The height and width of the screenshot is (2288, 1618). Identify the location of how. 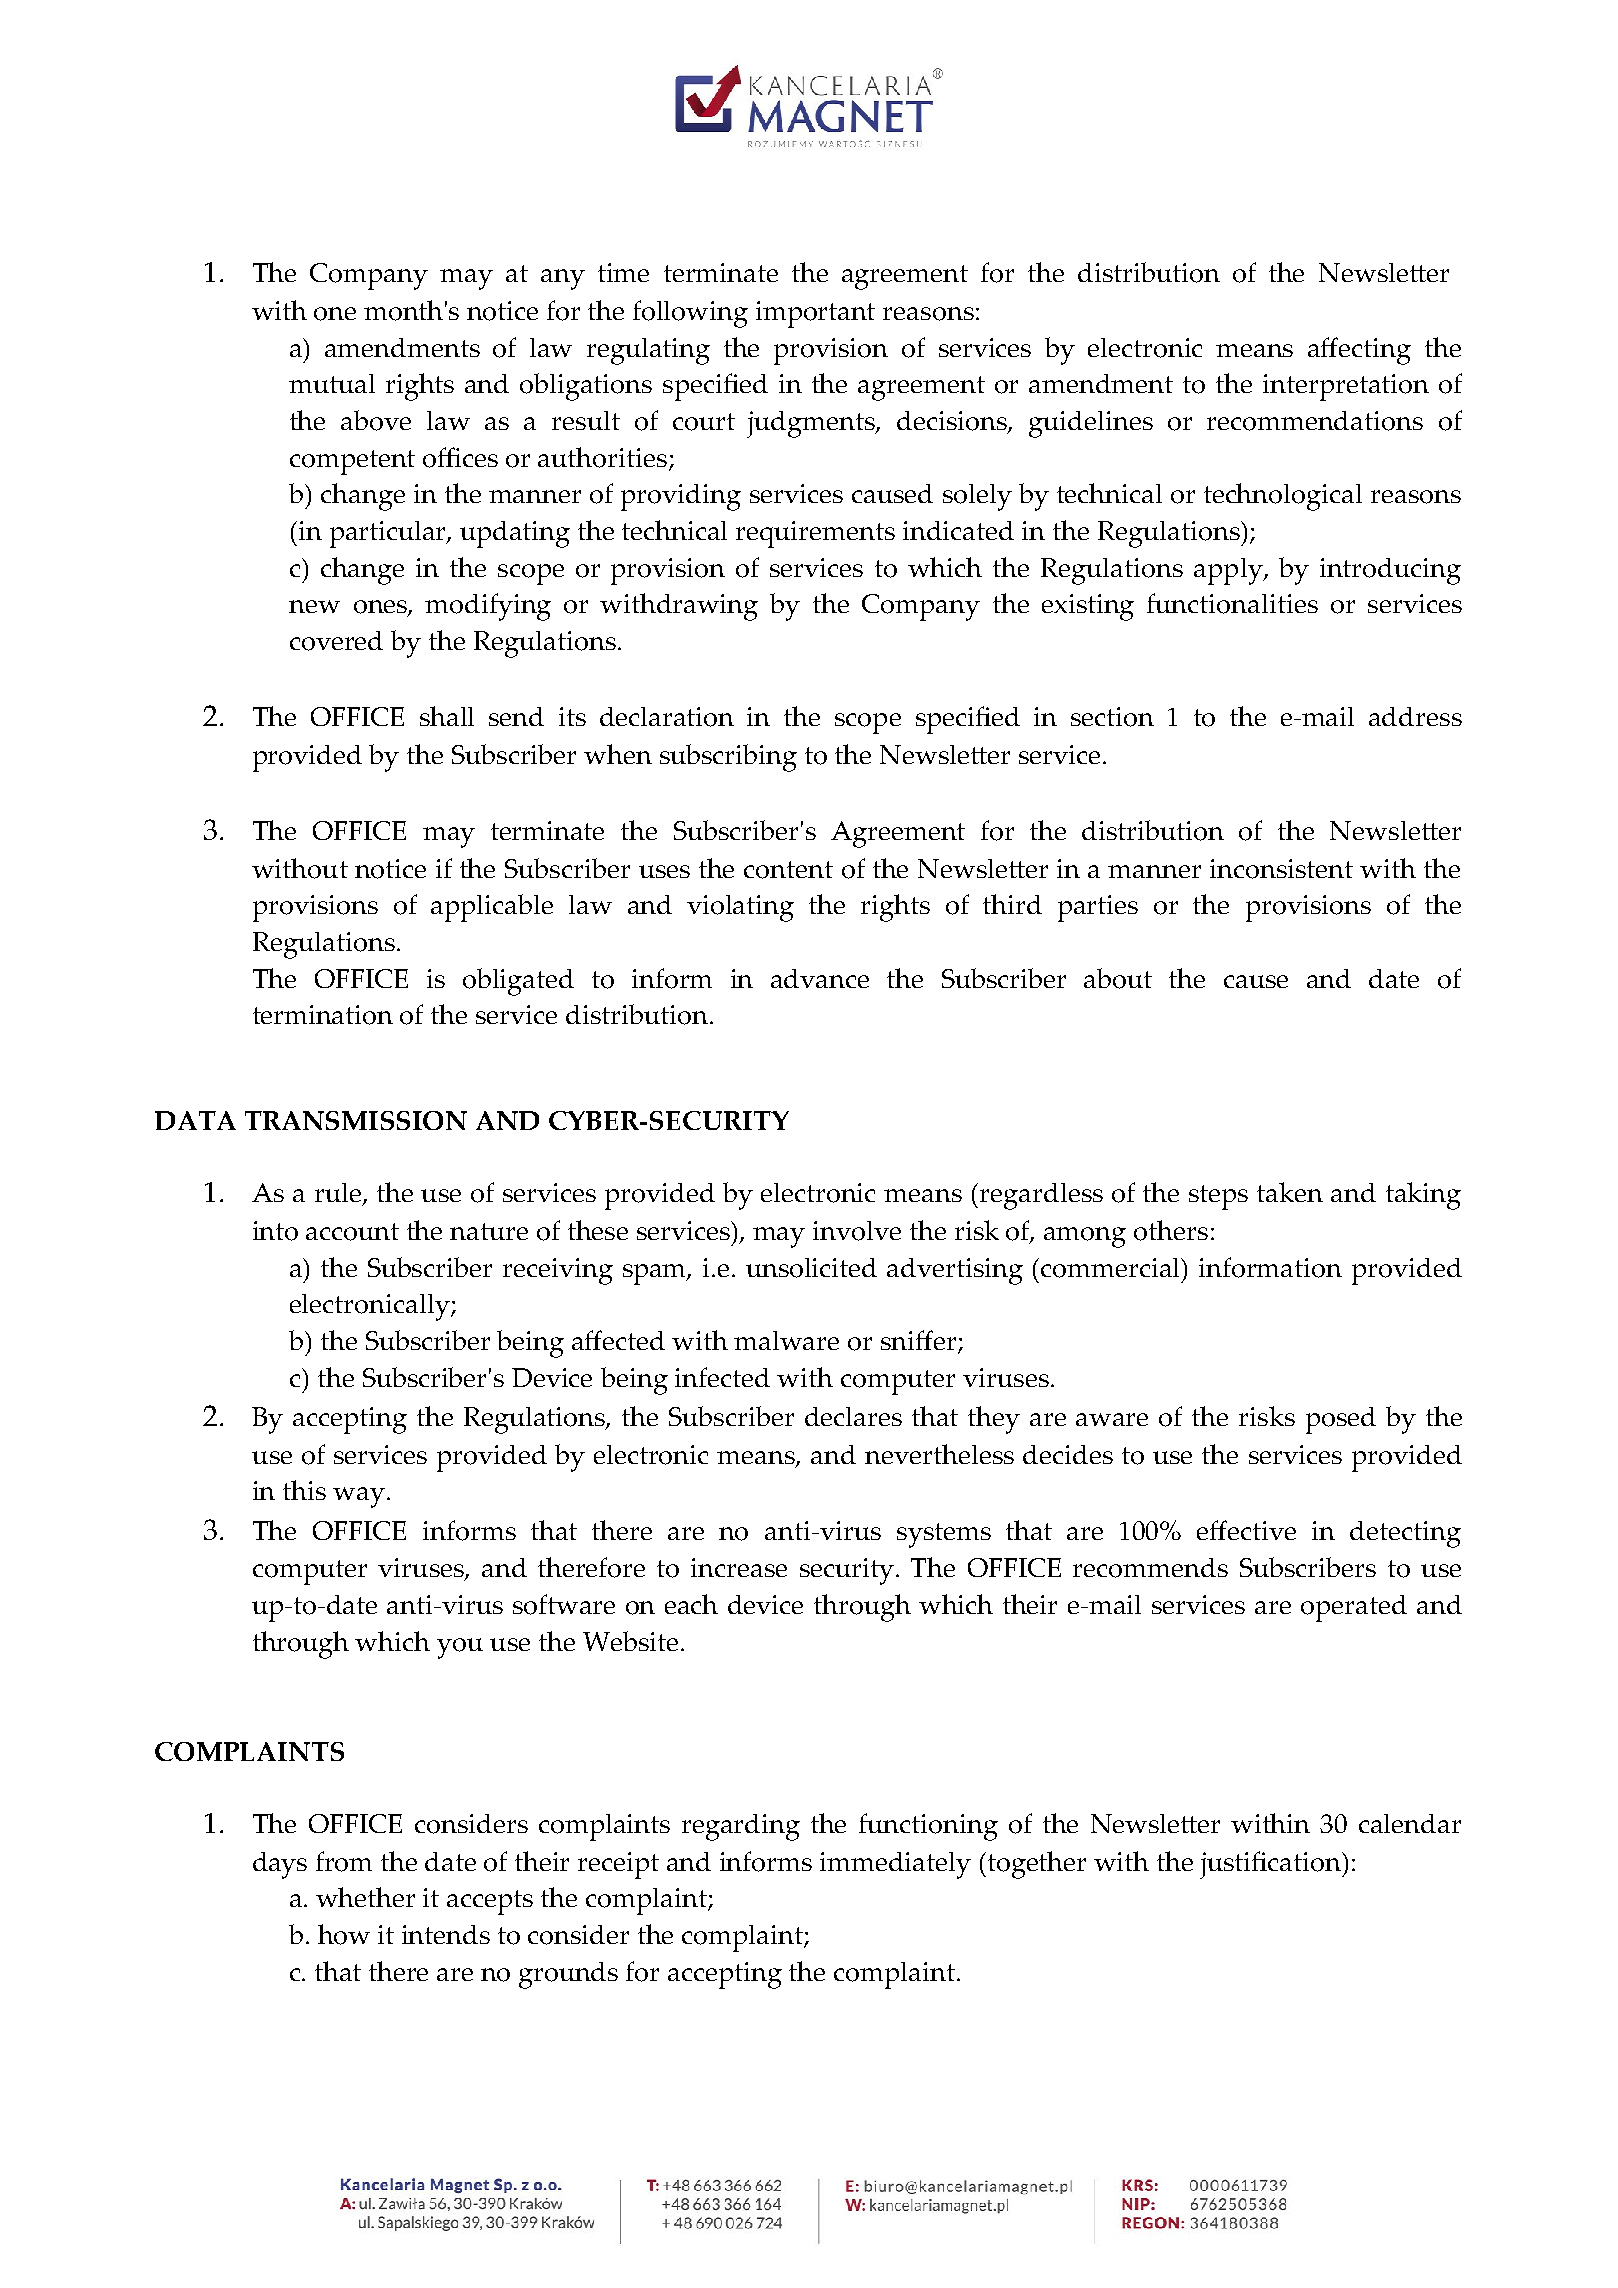
(344, 1934).
